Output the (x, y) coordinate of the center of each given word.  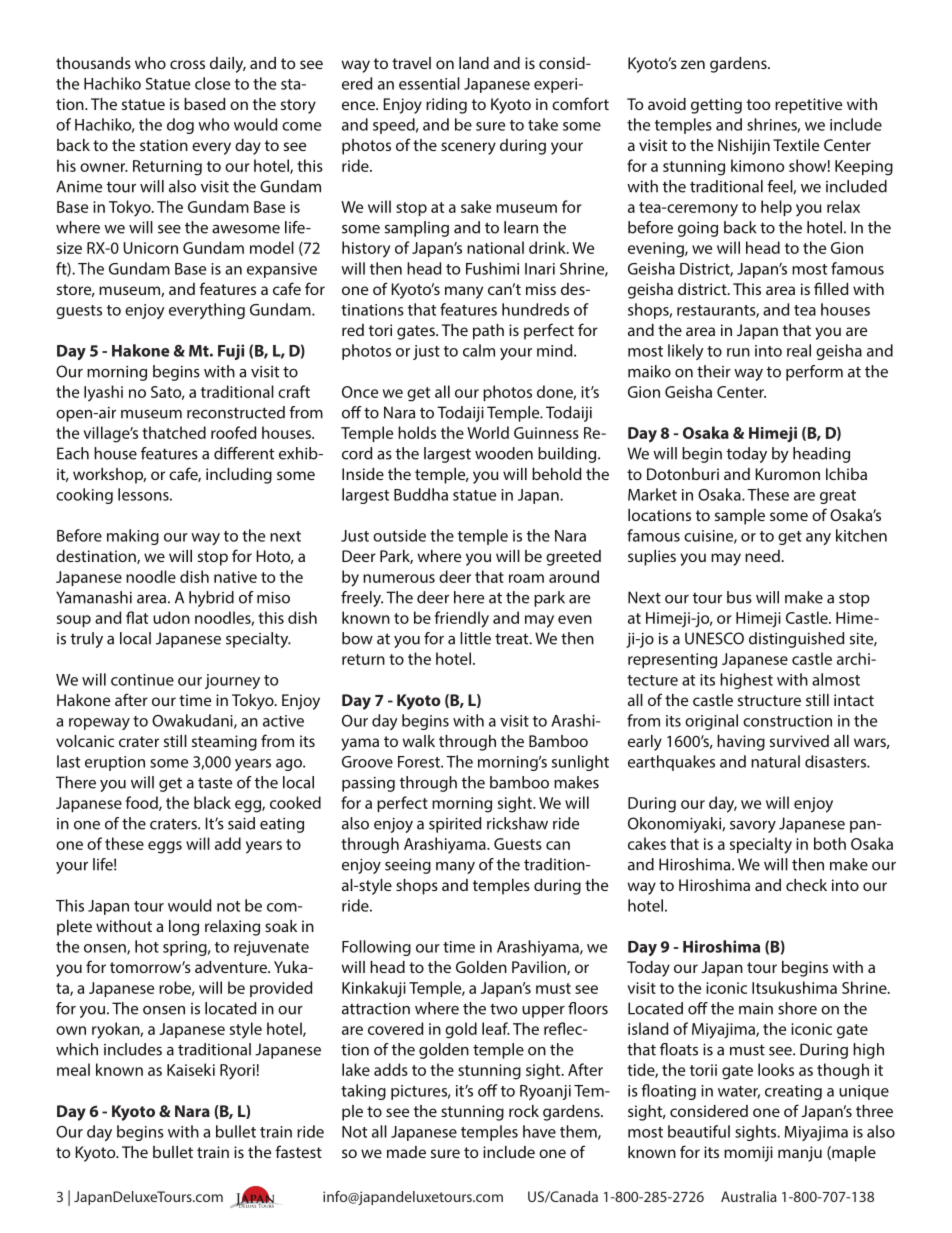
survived (799, 741)
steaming (224, 743)
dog (180, 126)
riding (446, 106)
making (133, 537)
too (758, 104)
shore (797, 1008)
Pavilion (540, 968)
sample (740, 517)
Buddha (421, 494)
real (799, 350)
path (488, 332)
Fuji (231, 352)
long (184, 928)
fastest (298, 1151)
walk (418, 741)
